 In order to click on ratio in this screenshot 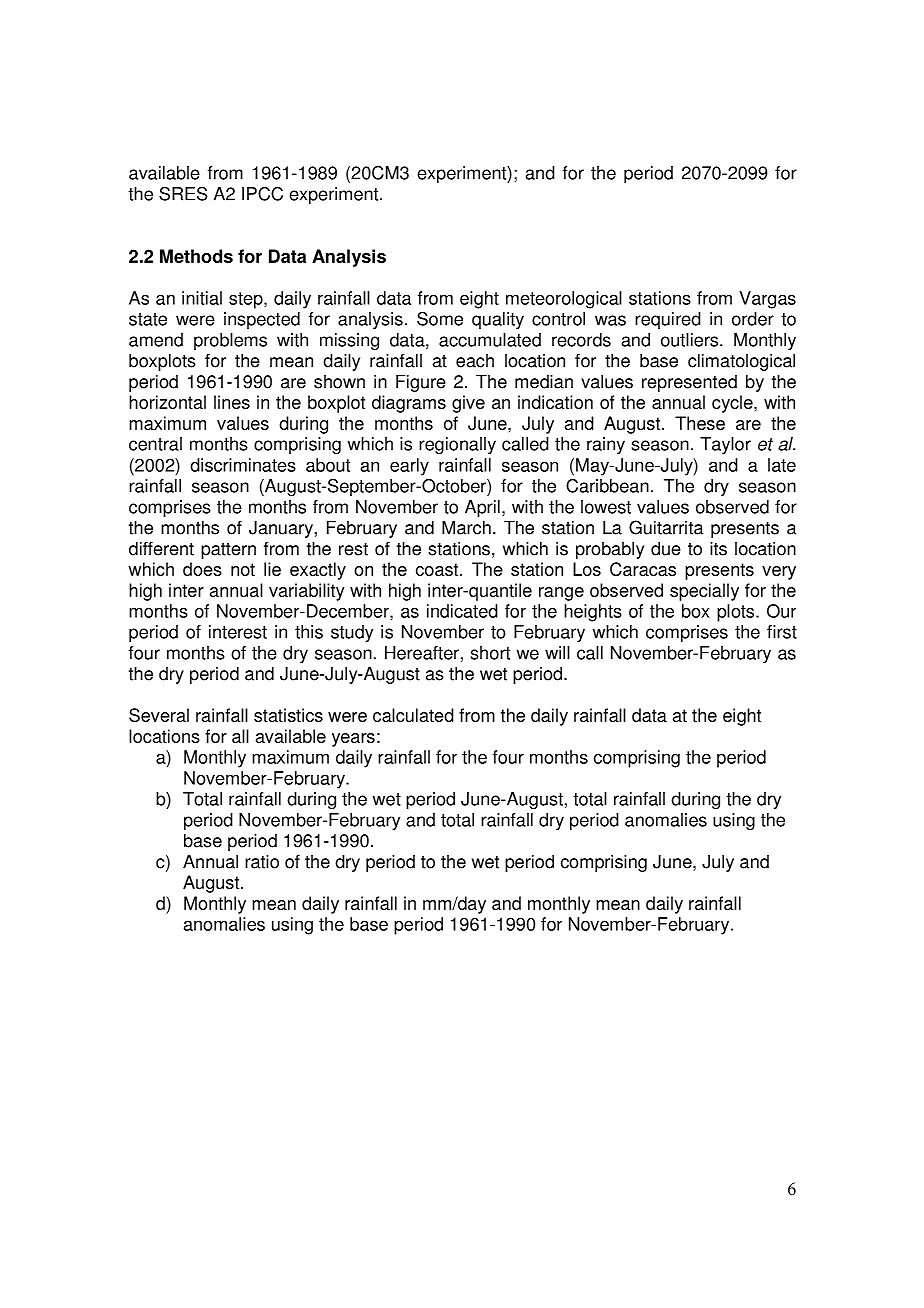, I will do `click(262, 861)`.
